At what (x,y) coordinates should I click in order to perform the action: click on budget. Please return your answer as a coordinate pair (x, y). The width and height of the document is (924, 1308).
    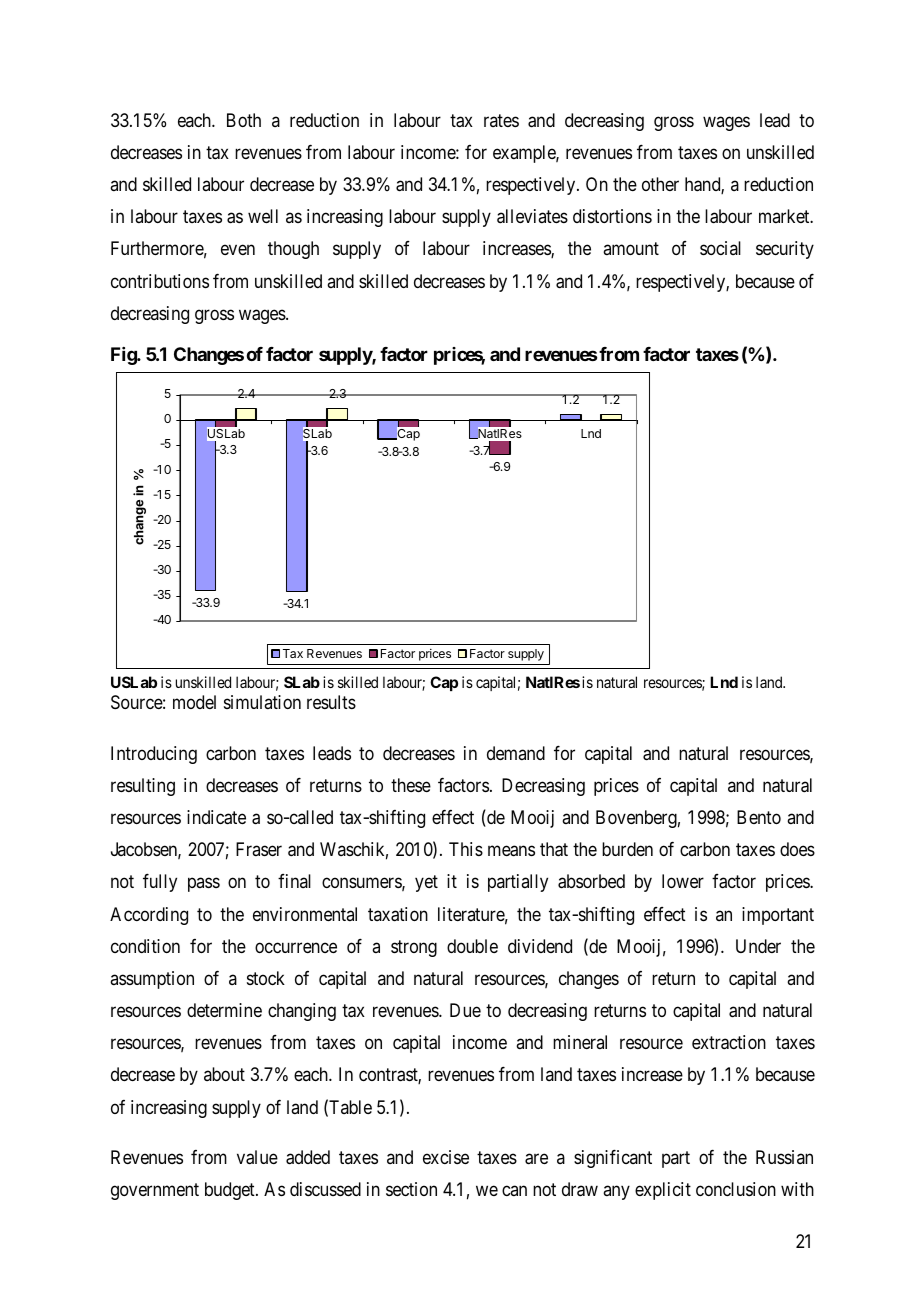
    Looking at the image, I should click on (231, 1191).
